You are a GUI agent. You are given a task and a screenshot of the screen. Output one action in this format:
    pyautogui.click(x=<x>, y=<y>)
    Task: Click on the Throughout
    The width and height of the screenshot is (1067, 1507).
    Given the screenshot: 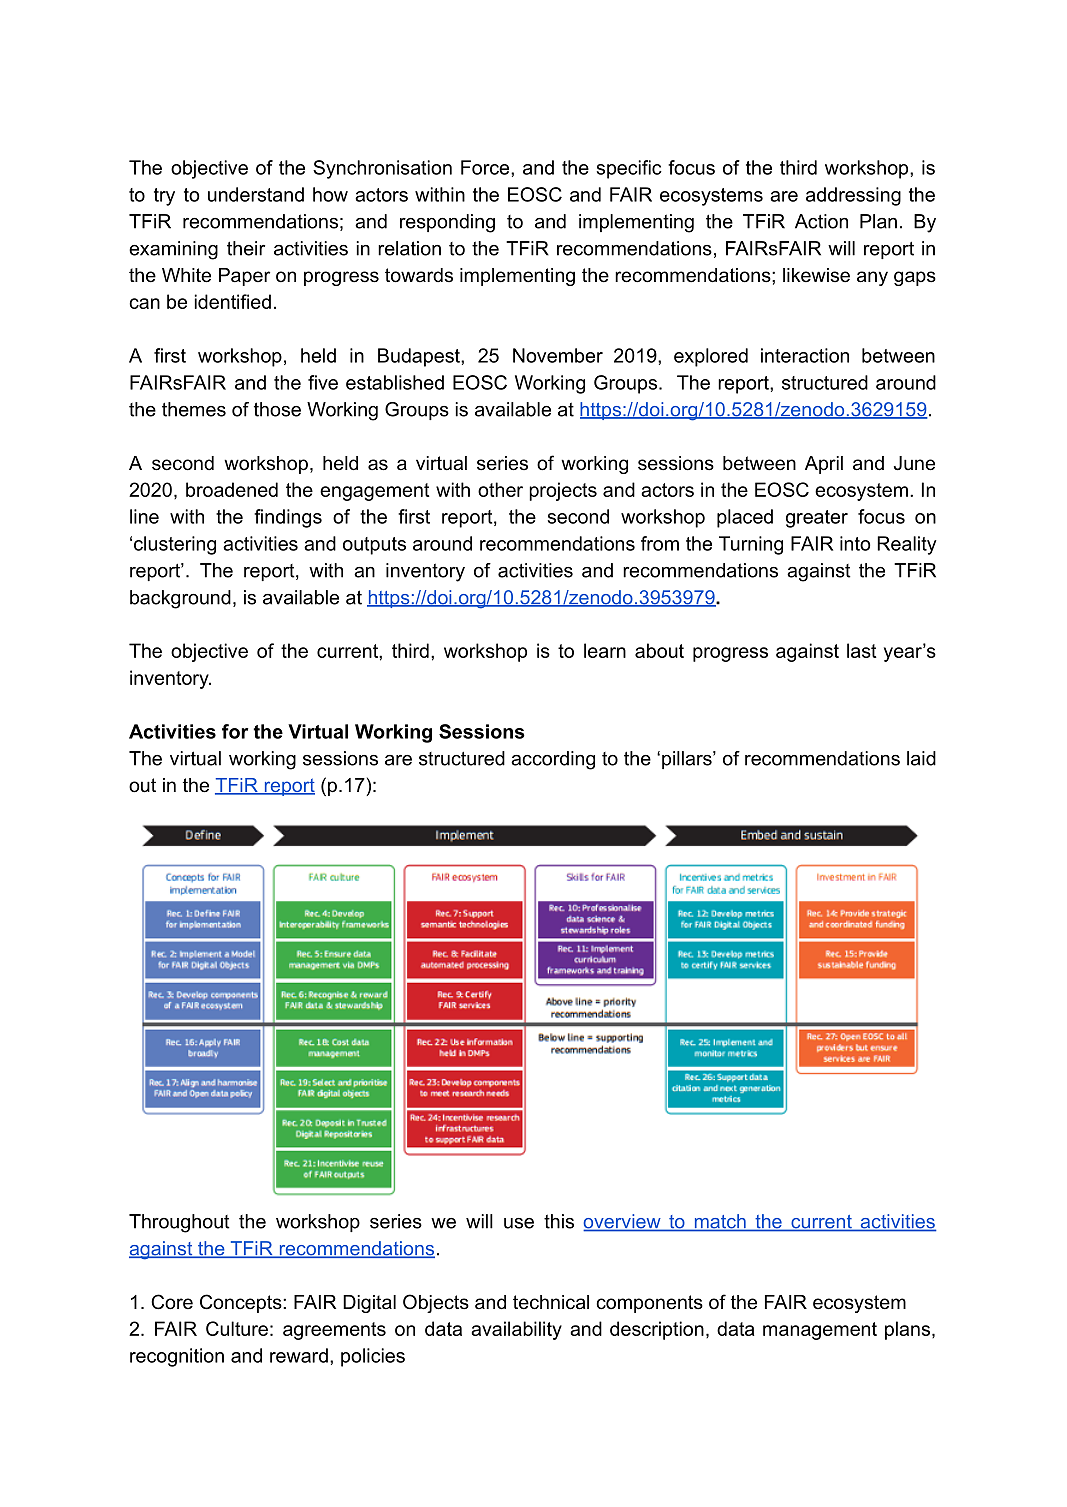 What is the action you would take?
    pyautogui.click(x=179, y=1223)
